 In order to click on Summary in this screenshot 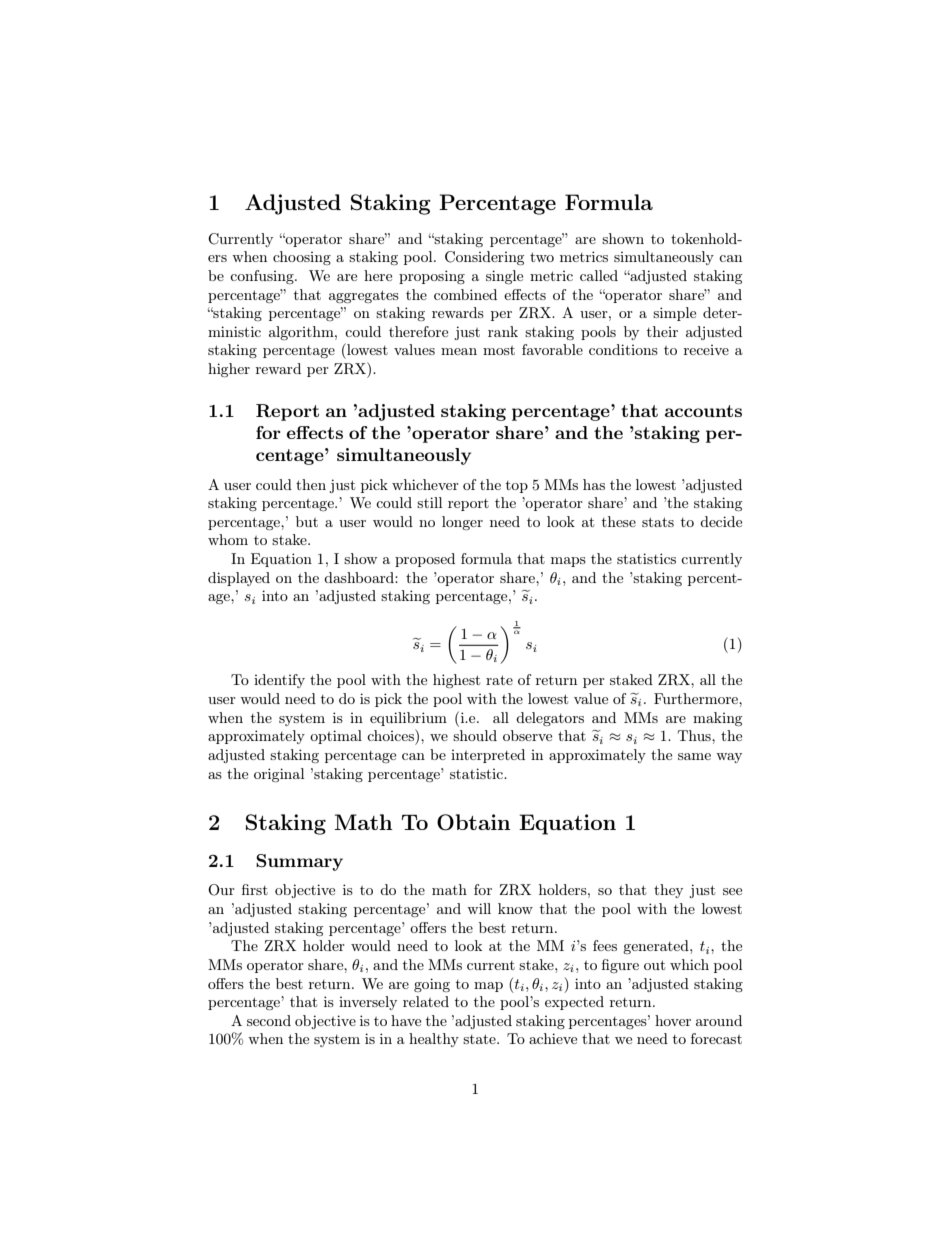, I will do `click(299, 862)`.
